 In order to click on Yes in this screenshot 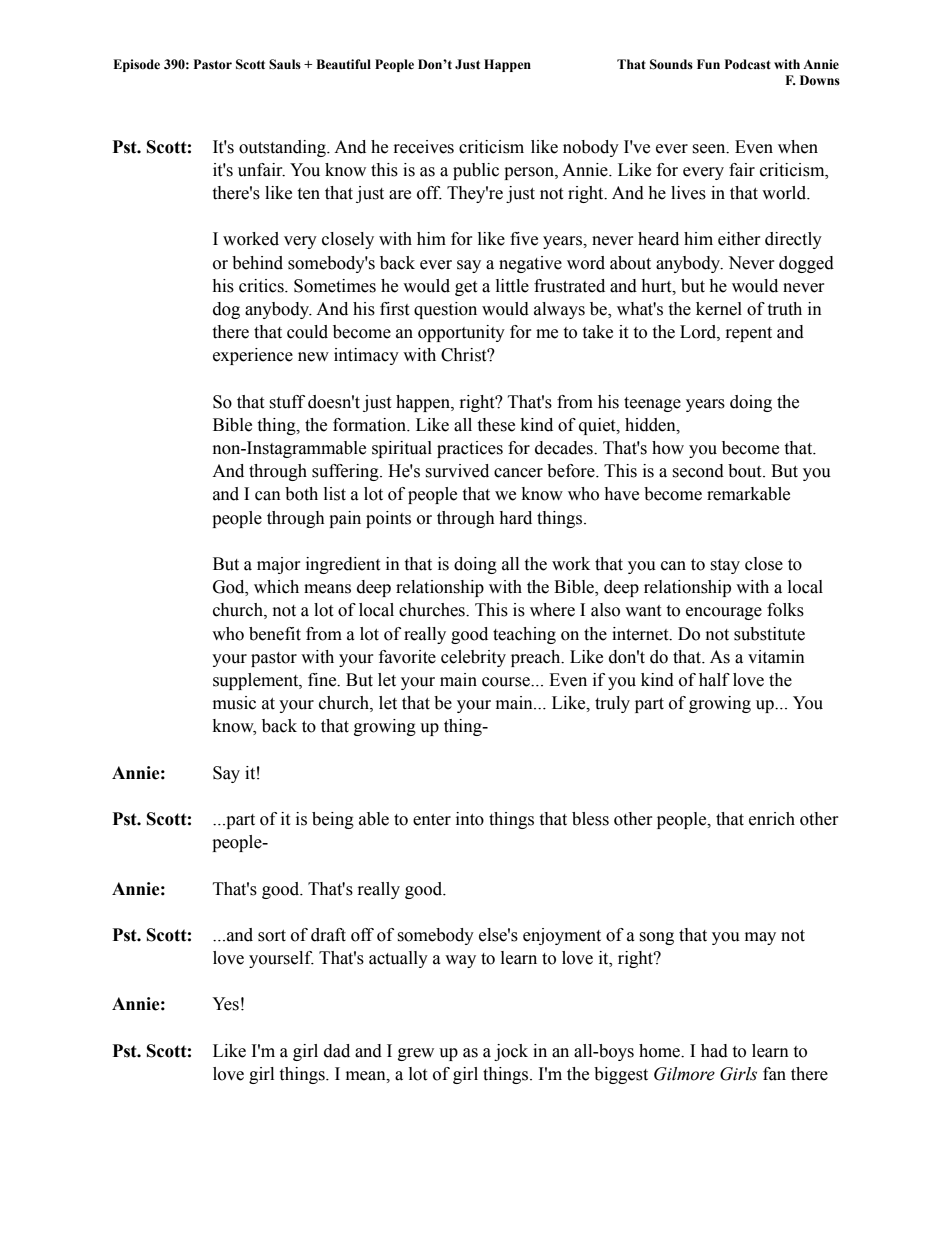, I will do `click(225, 1004)`.
